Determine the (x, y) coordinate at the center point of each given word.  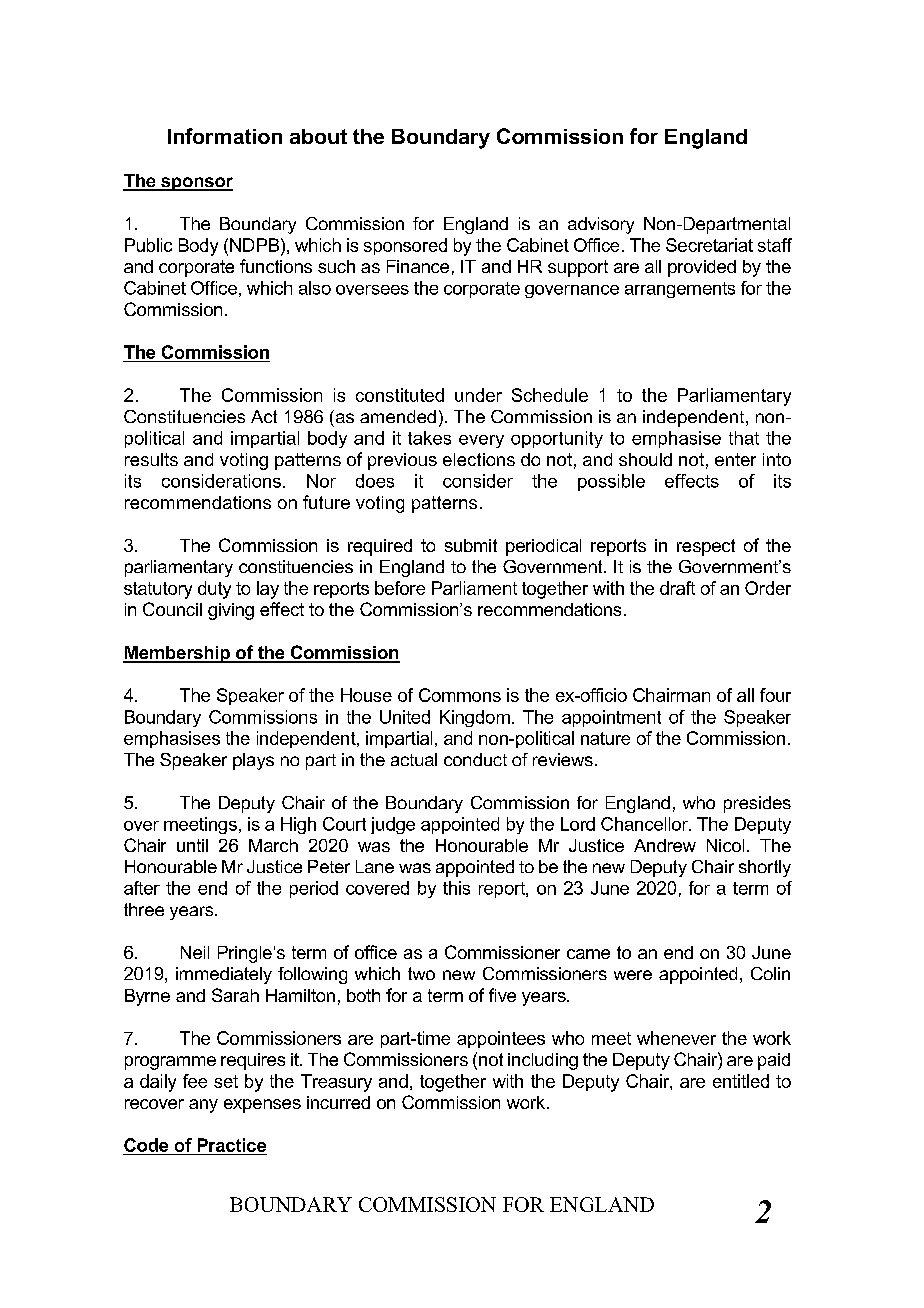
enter (735, 459)
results (151, 459)
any (203, 1106)
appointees (501, 1039)
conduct (475, 759)
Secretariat (709, 245)
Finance (418, 266)
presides (757, 804)
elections (479, 459)
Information (225, 136)
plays (253, 761)
